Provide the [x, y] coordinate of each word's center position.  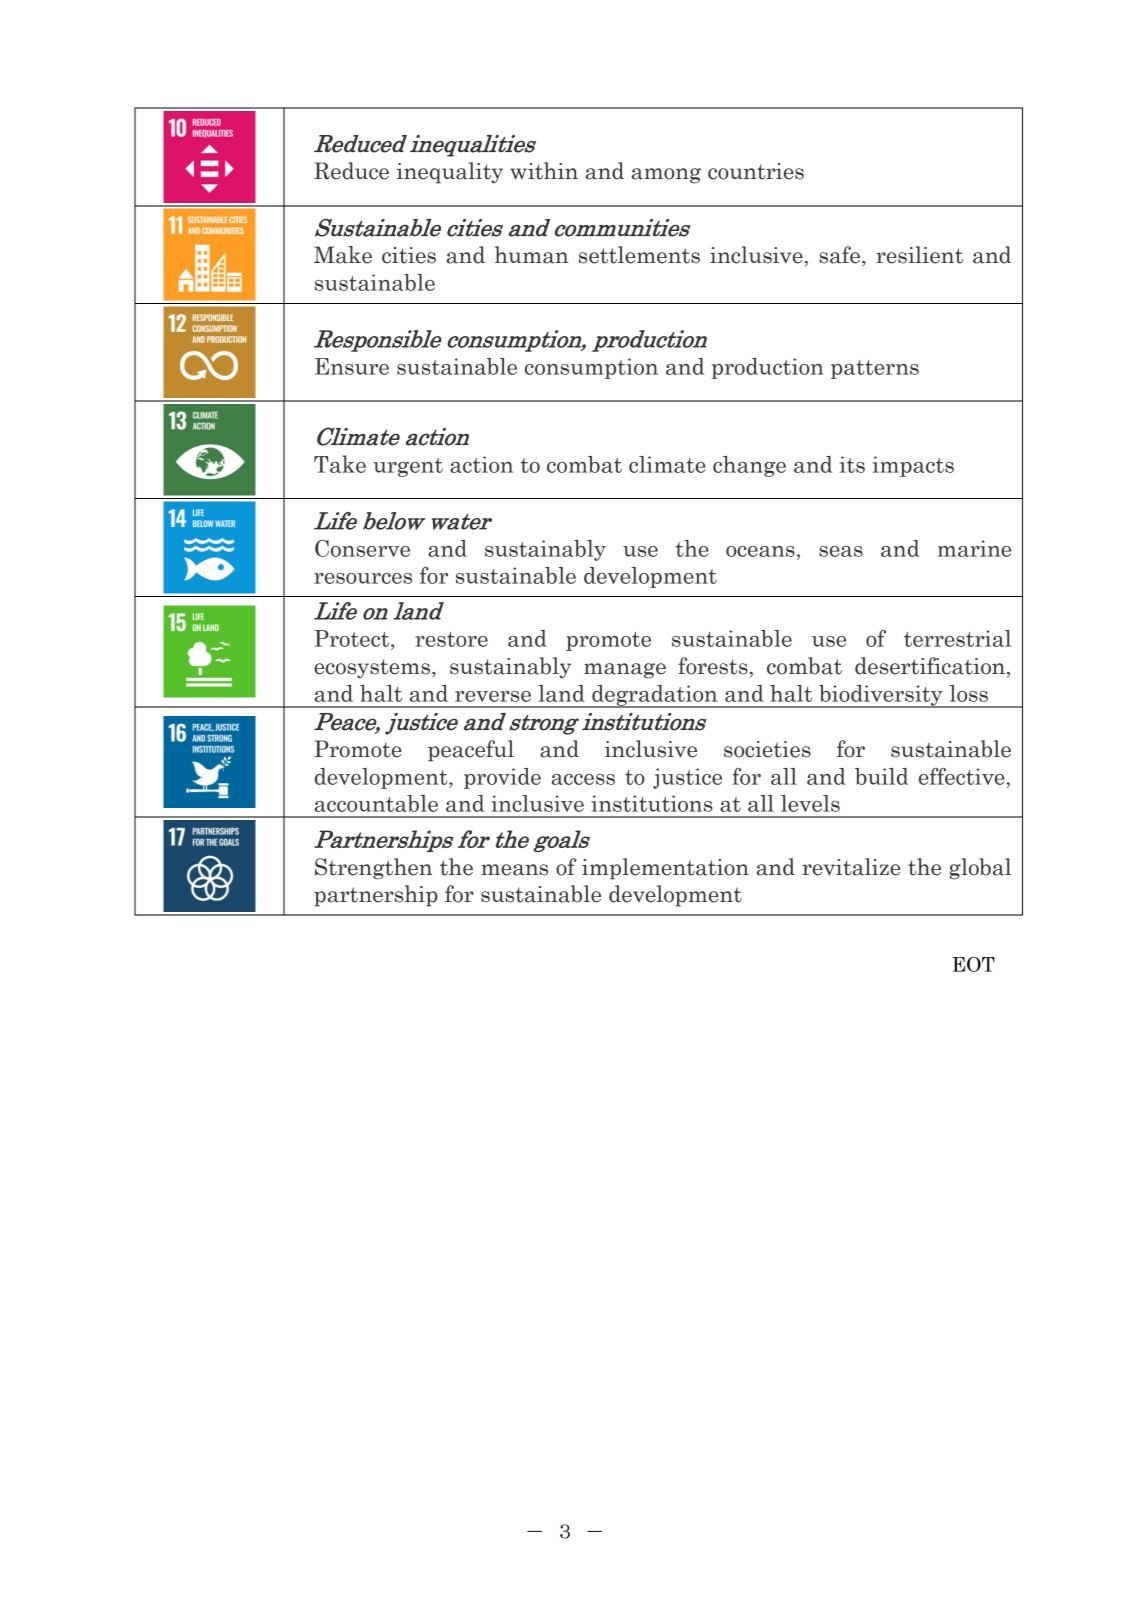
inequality [450, 173]
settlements [639, 255]
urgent [408, 467]
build [881, 776]
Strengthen [373, 869]
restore [451, 639]
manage [625, 671]
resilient [919, 255]
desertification [930, 666]
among [666, 176]
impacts [913, 466]
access [583, 779]
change [749, 466]
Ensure [352, 366]
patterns [875, 369]
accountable [376, 803]
